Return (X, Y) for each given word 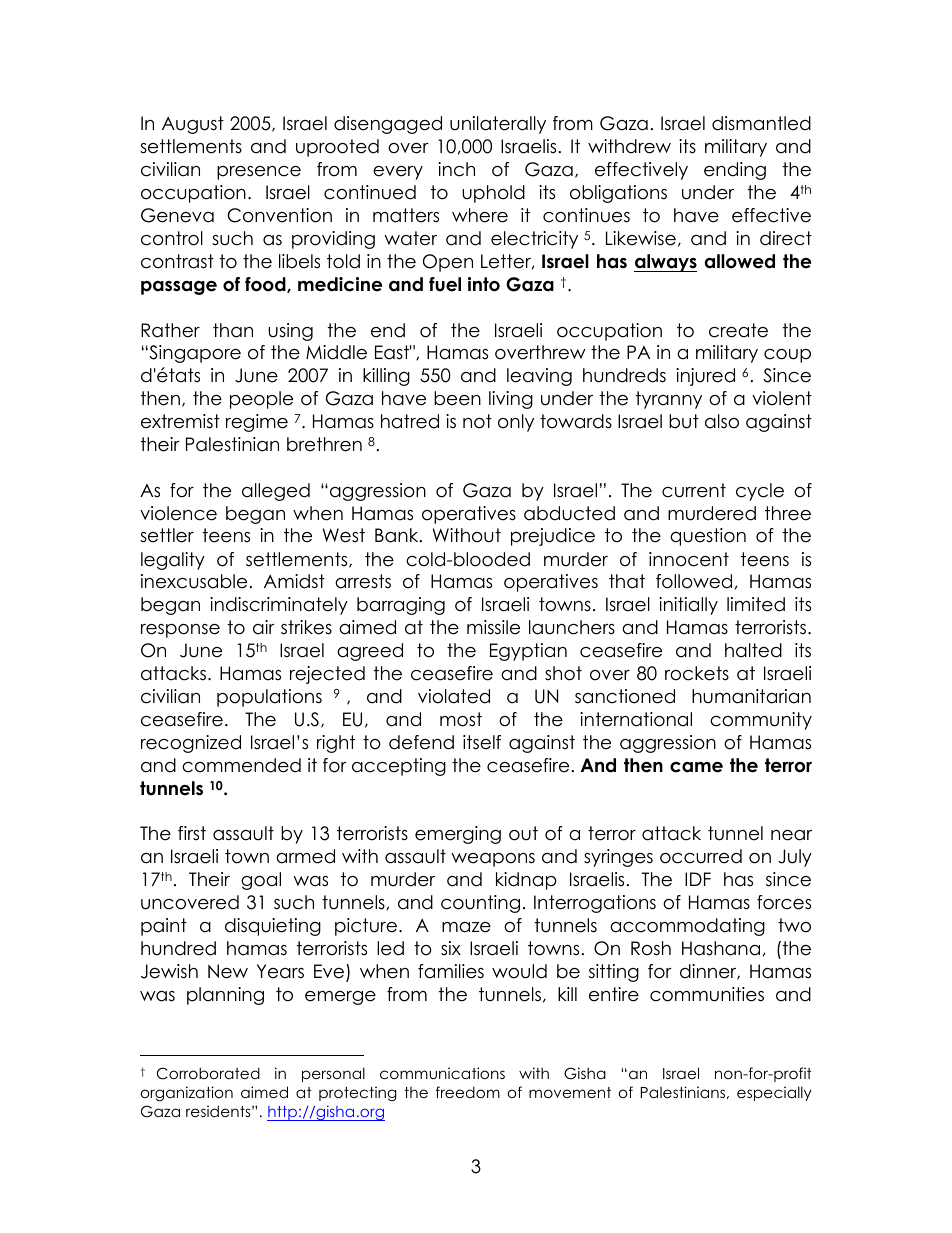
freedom (468, 1092)
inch (456, 169)
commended (241, 765)
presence (259, 173)
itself (482, 742)
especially (774, 1093)
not (477, 421)
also (722, 421)
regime (257, 423)
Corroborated (208, 1073)
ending (735, 171)
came (696, 767)
